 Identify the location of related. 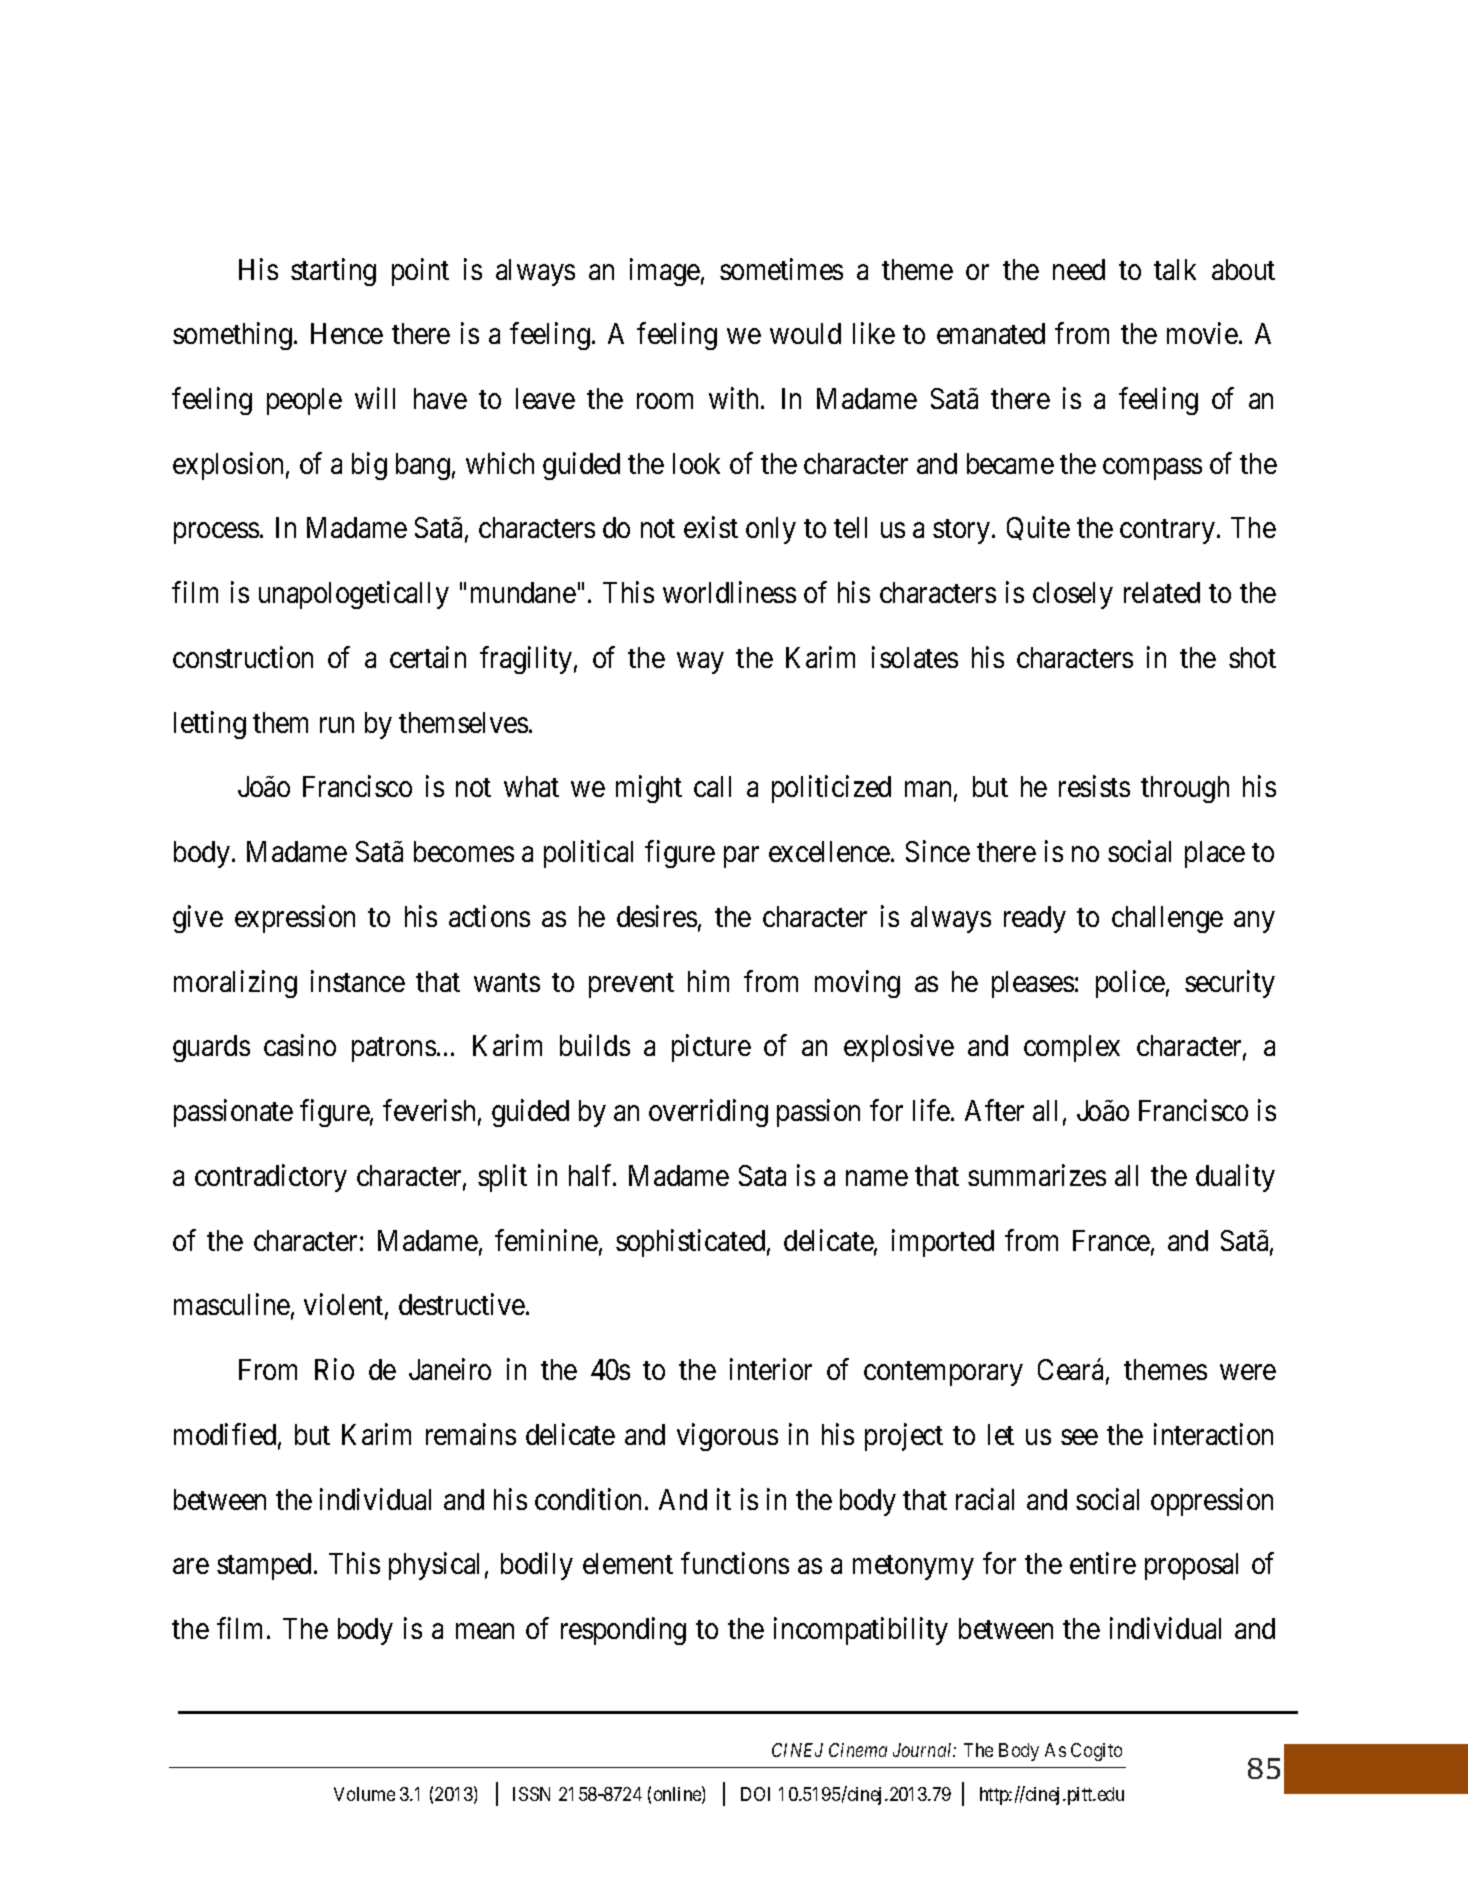
(1162, 592).
